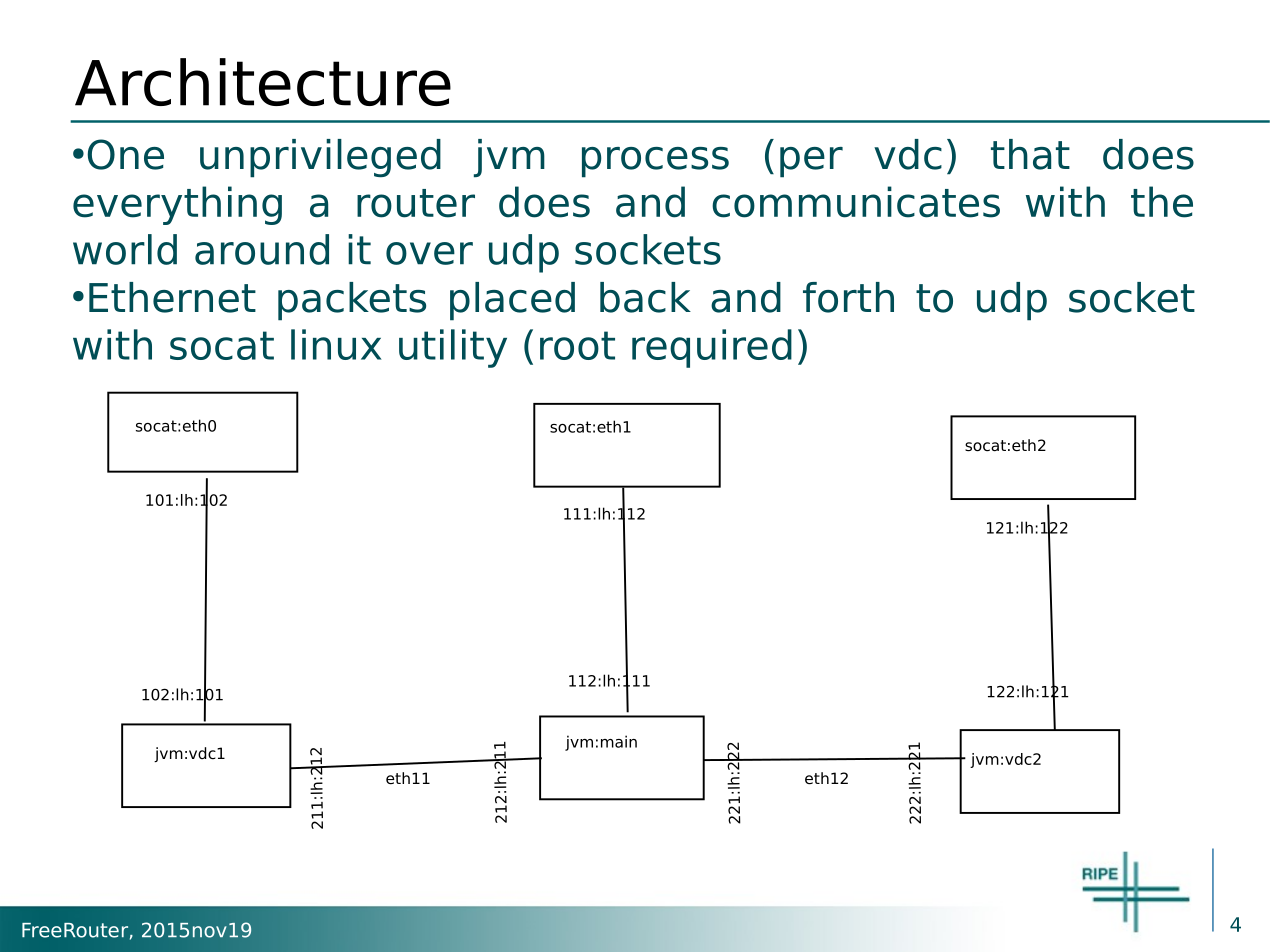  What do you see at coordinates (655, 162) in the screenshot?
I see `process` at bounding box center [655, 162].
